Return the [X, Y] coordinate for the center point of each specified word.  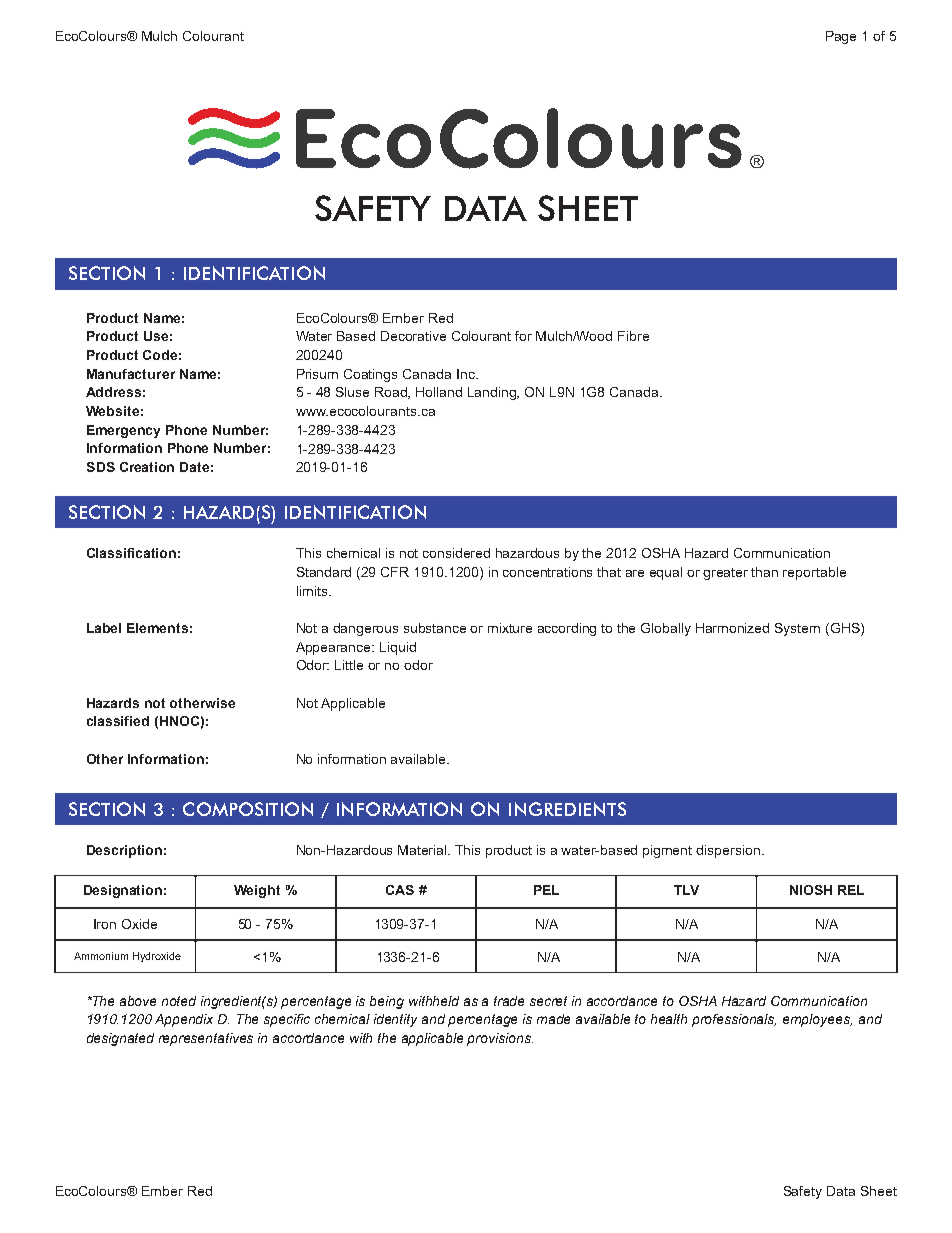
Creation [147, 467]
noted [179, 1001]
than [764, 572]
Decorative [413, 336]
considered [456, 553]
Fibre [633, 336]
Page [841, 37]
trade [509, 1001]
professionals [734, 1020]
